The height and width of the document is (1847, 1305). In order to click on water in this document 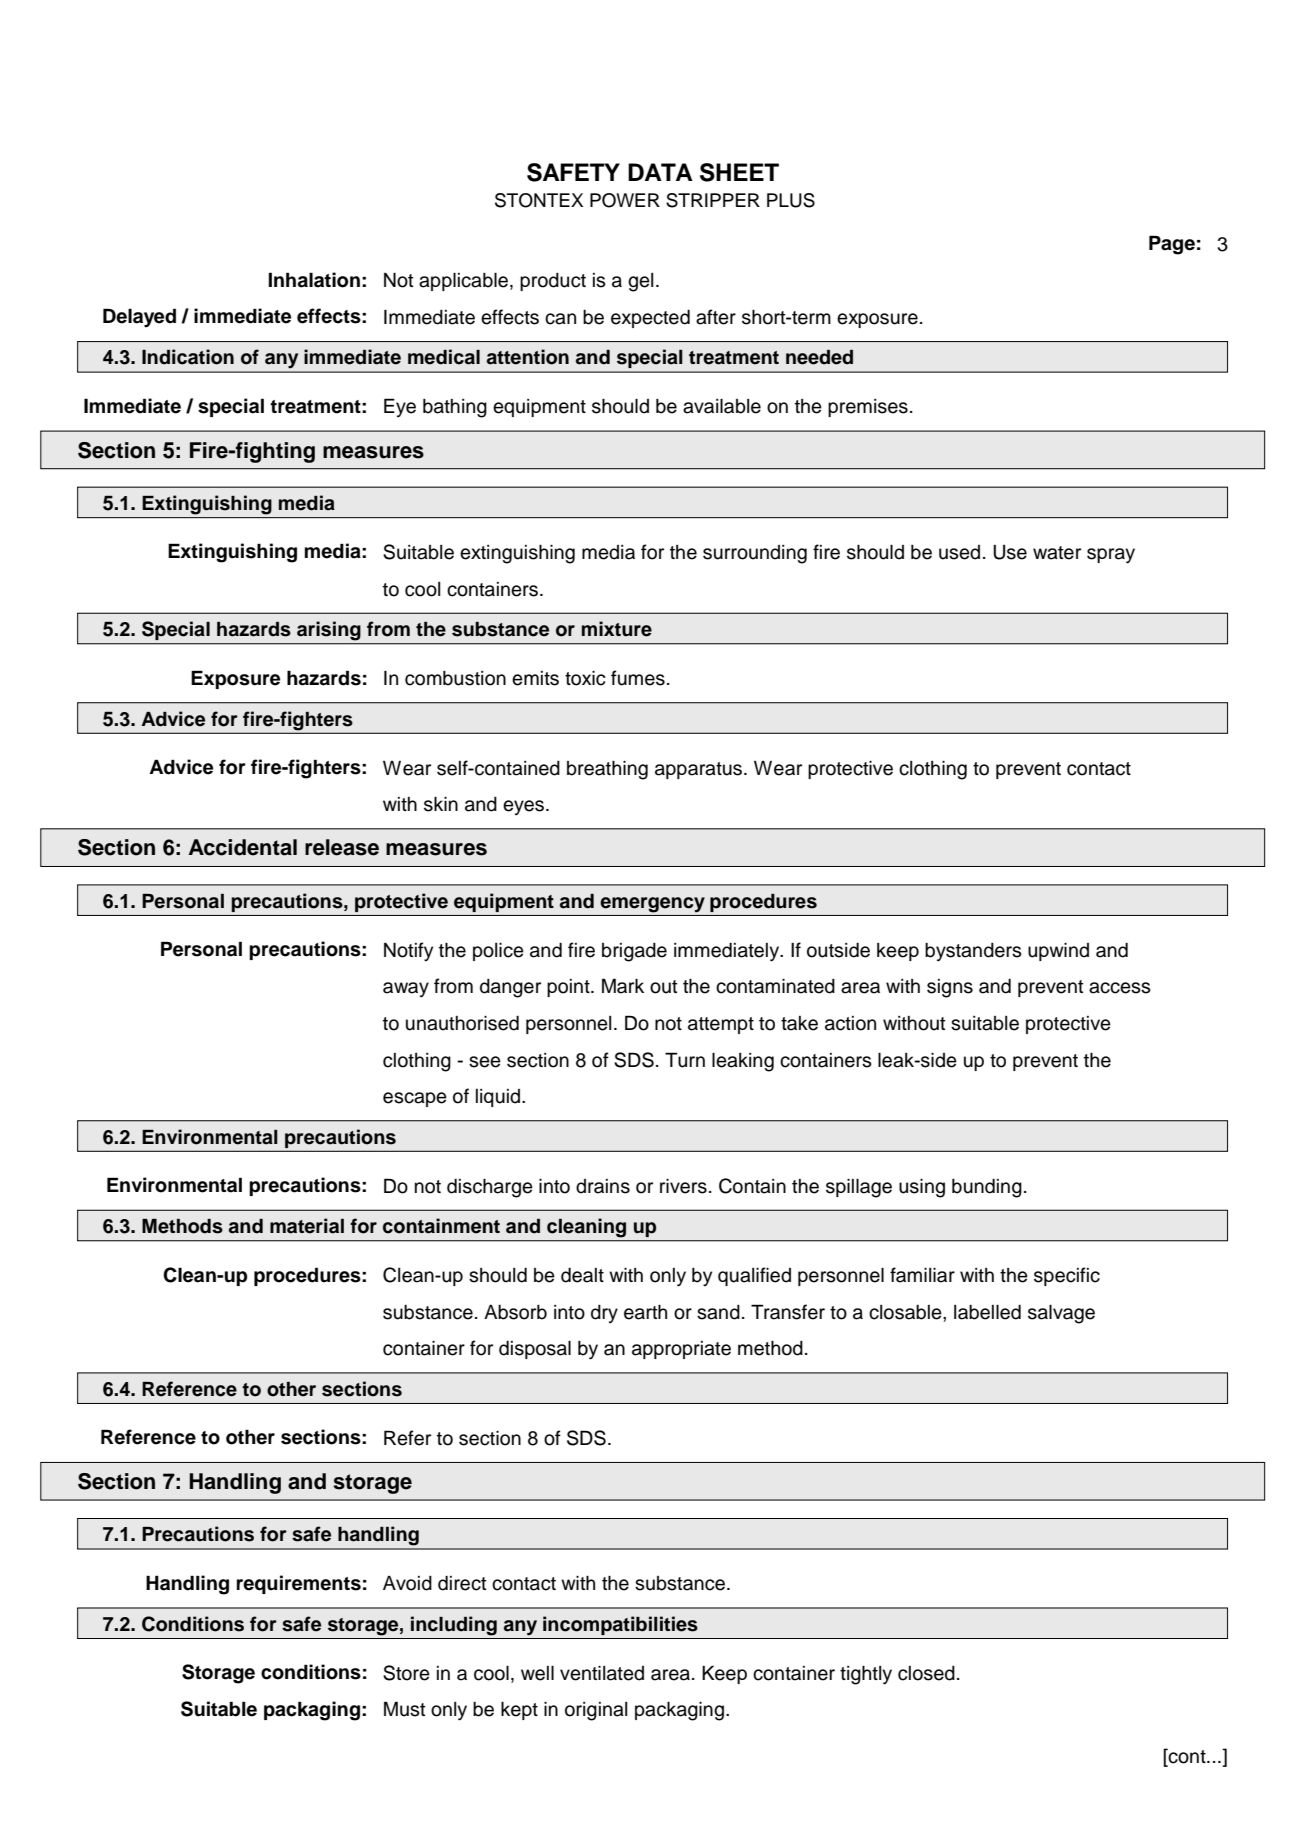, I will do `click(1057, 553)`.
